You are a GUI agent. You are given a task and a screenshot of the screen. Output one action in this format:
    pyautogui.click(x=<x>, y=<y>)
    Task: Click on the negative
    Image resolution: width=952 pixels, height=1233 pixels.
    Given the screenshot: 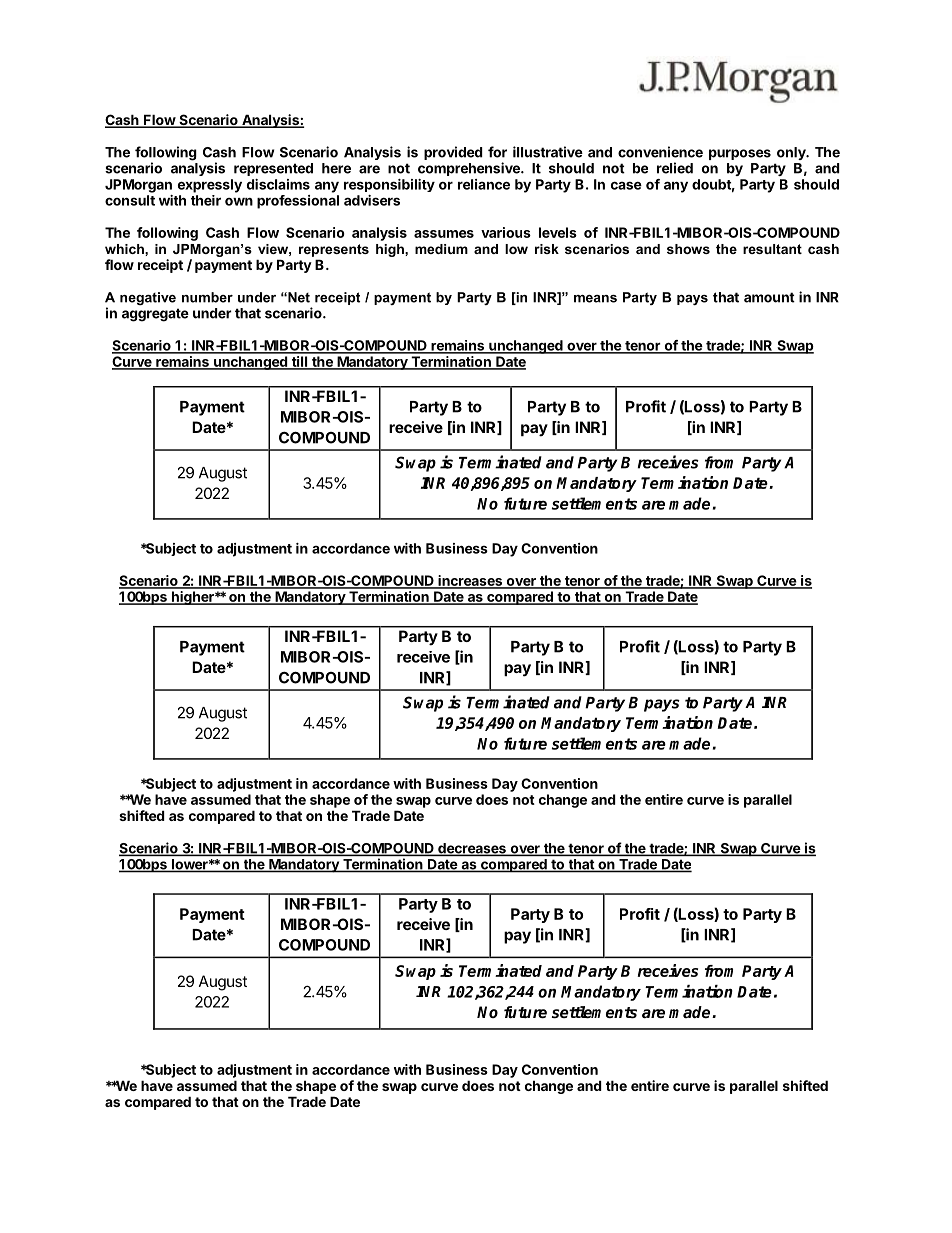 What is the action you would take?
    pyautogui.click(x=148, y=298)
